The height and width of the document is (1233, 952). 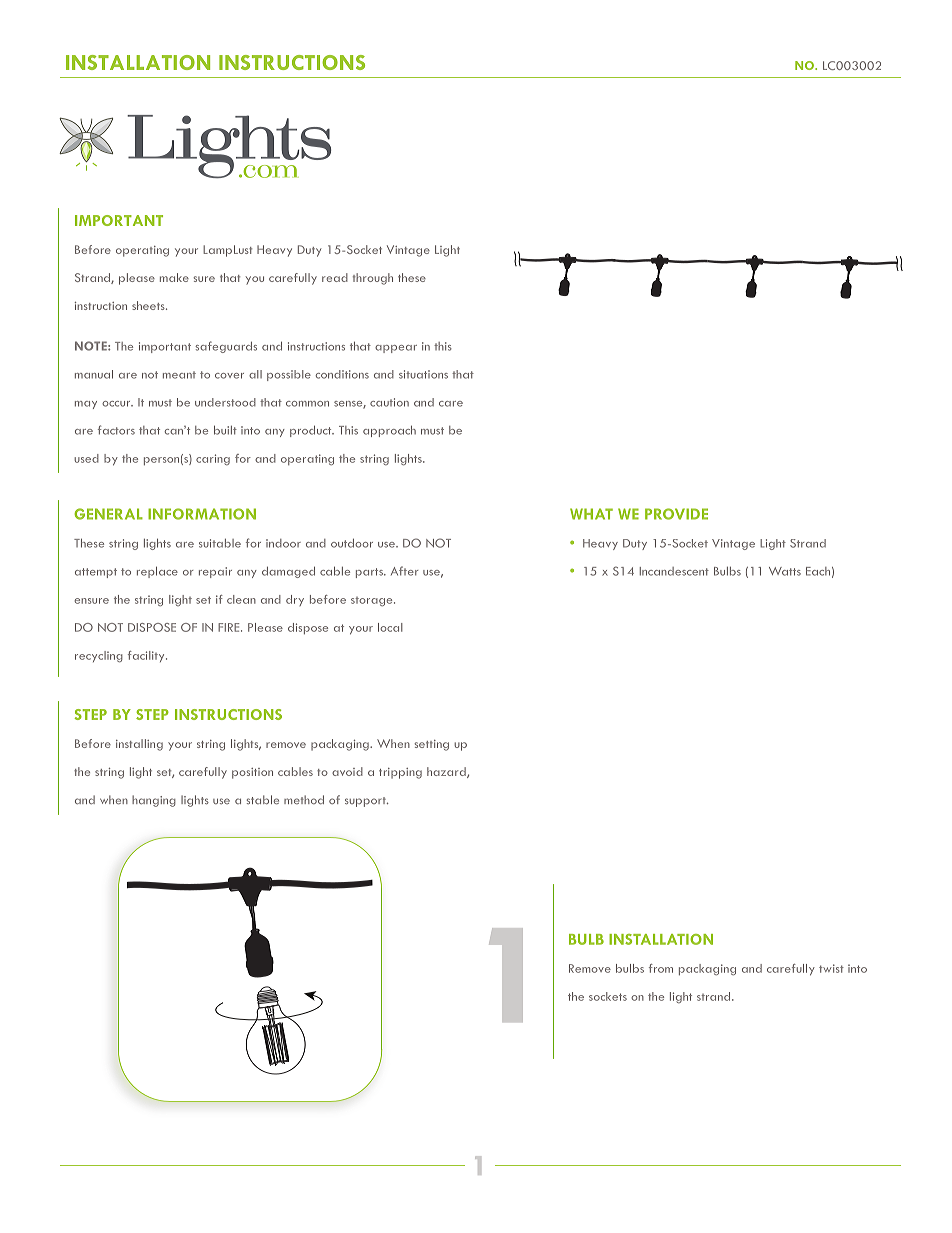 What do you see at coordinates (373, 279) in the document?
I see `through` at bounding box center [373, 279].
